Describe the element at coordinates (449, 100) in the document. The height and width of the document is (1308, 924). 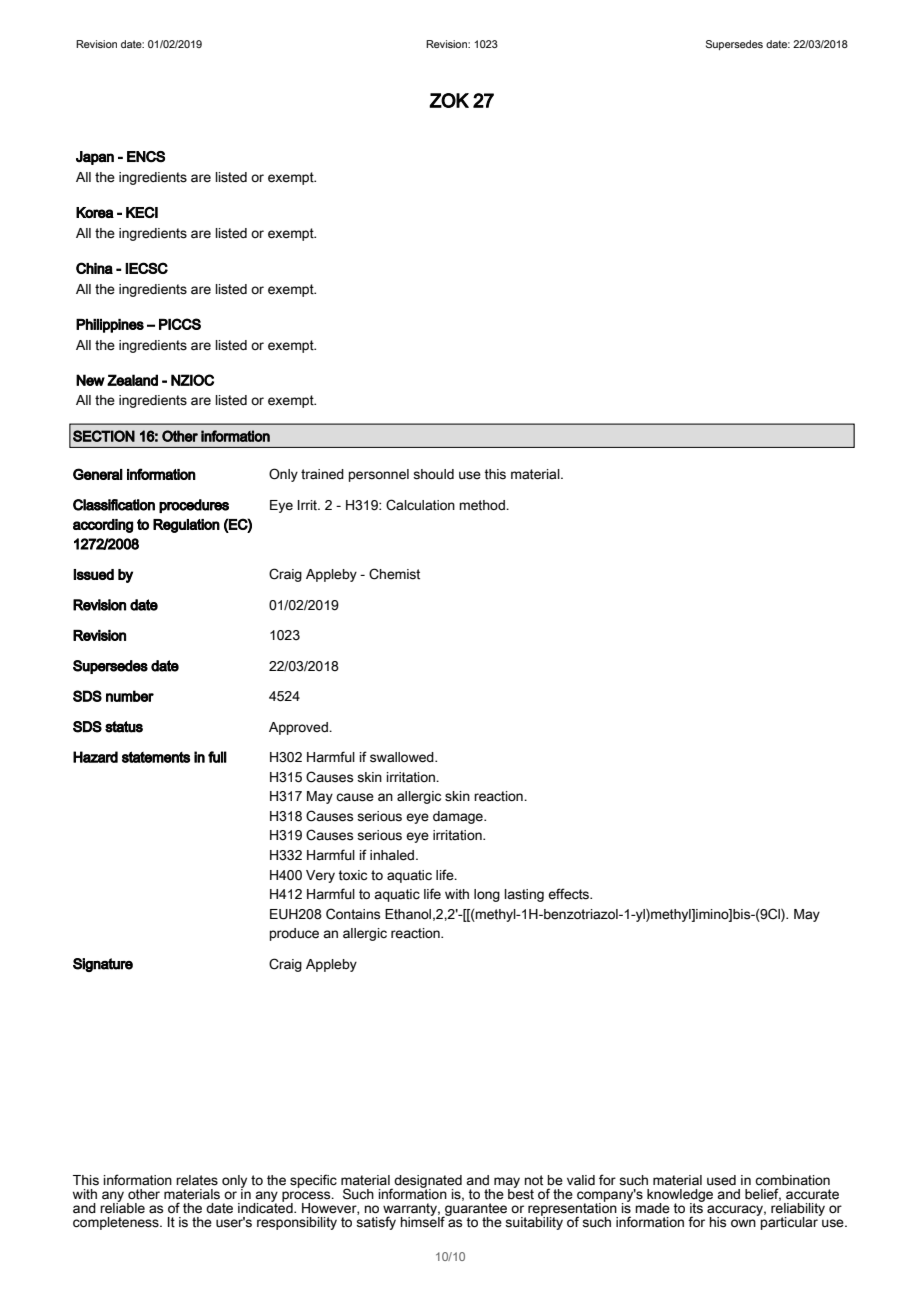
I see `ZOK` at that location.
